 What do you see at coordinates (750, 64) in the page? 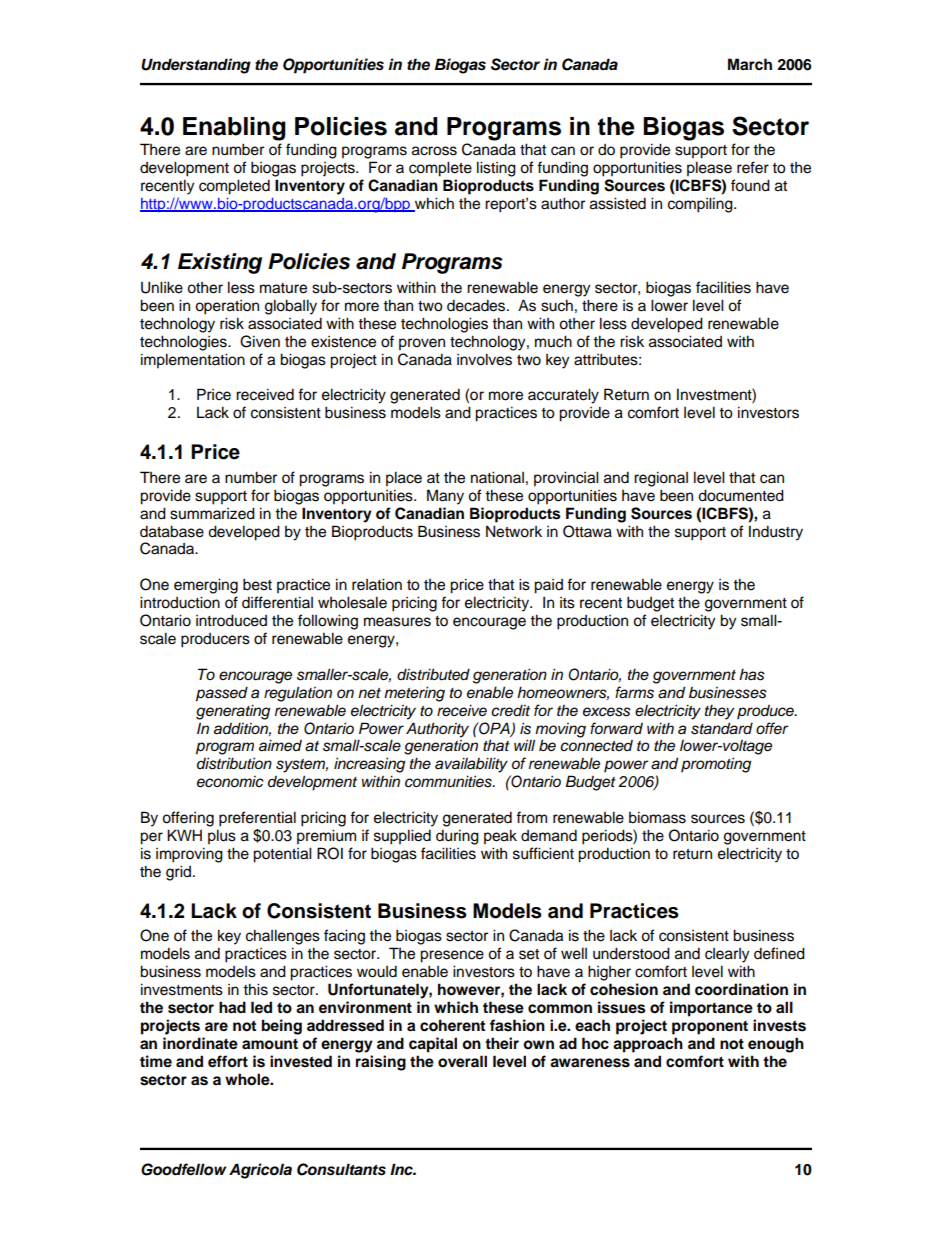
I see `March` at bounding box center [750, 64].
